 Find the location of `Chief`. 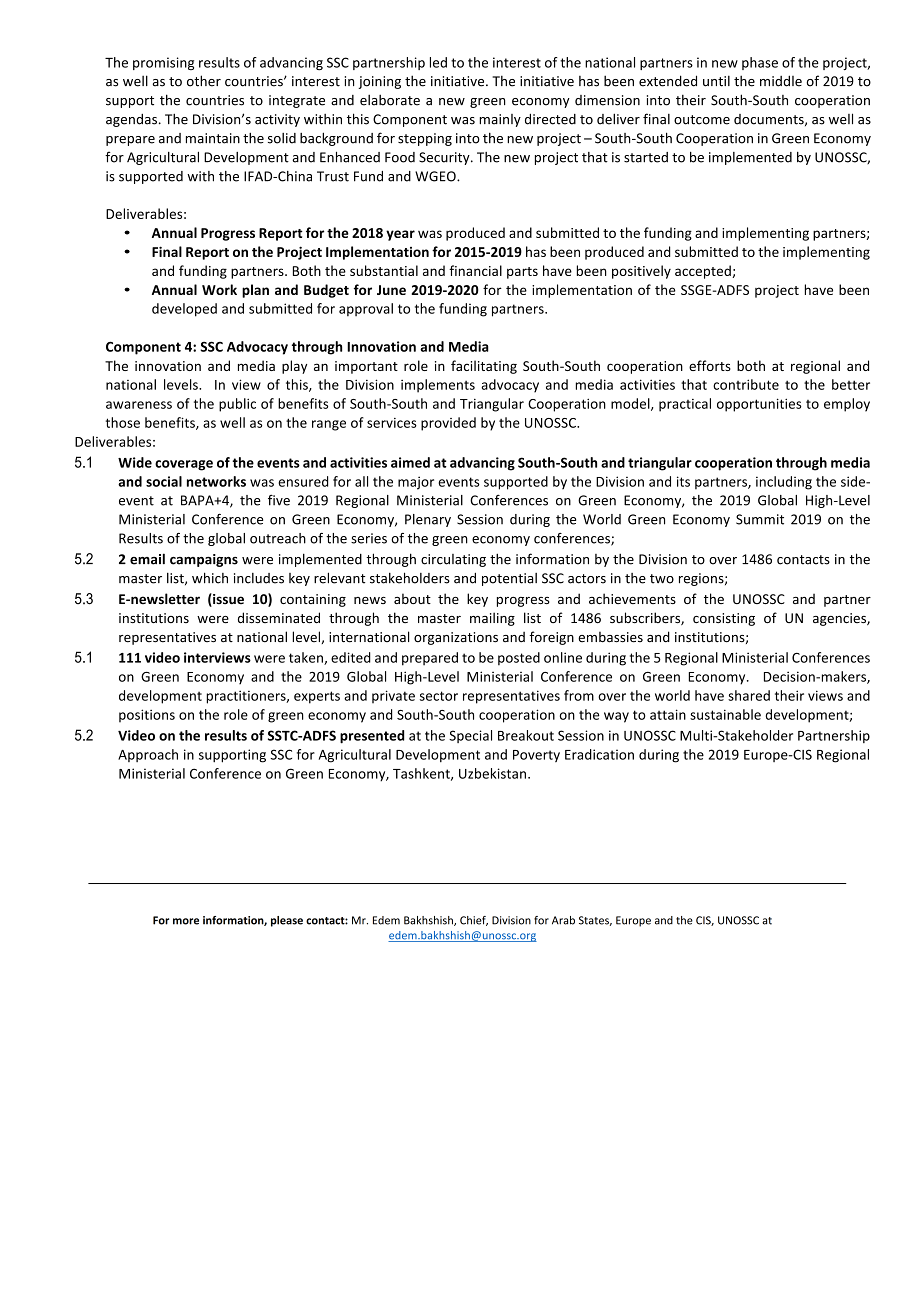

Chief is located at coordinates (474, 921).
